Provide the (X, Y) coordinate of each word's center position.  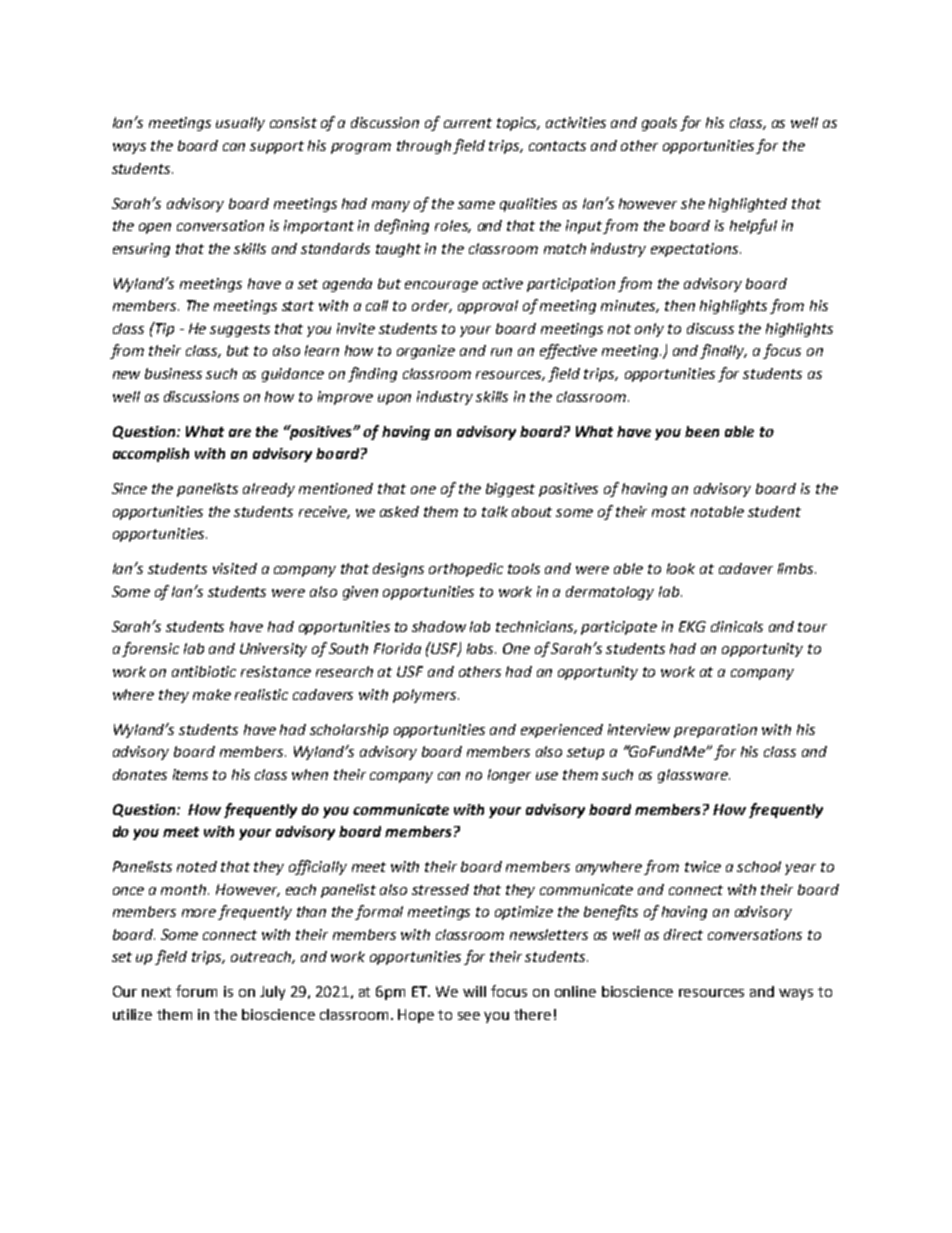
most (669, 512)
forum (196, 991)
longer (509, 776)
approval (488, 307)
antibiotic (204, 671)
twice (703, 866)
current (468, 123)
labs (481, 648)
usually (240, 124)
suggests (240, 330)
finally (723, 351)
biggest (510, 490)
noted (197, 866)
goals (659, 124)
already (269, 490)
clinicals (737, 626)
